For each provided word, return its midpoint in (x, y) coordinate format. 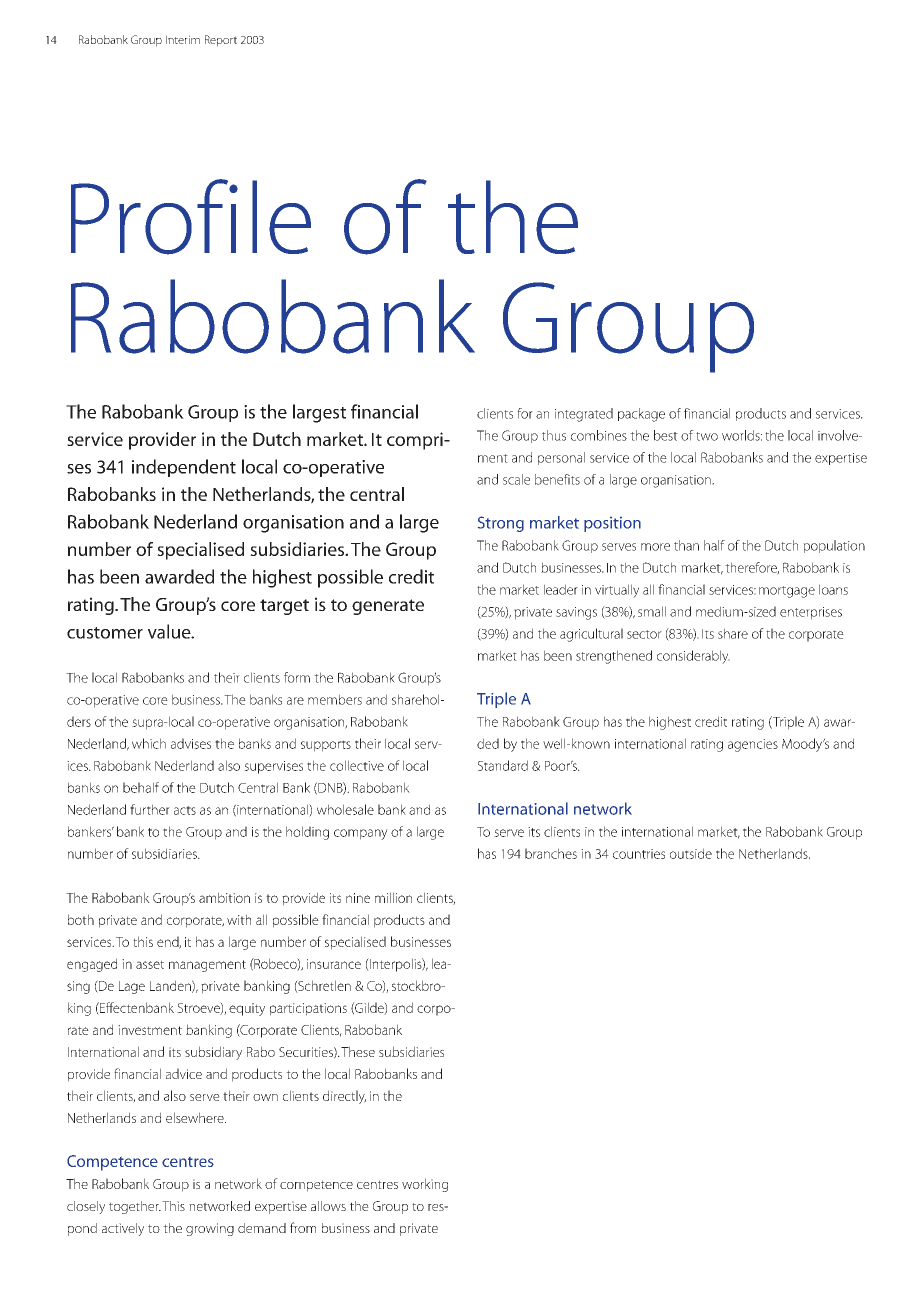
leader (561, 589)
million (393, 897)
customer (105, 633)
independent (184, 468)
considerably (693, 657)
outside (691, 853)
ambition (224, 897)
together (135, 1207)
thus (554, 435)
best (666, 435)
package (641, 415)
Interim (183, 39)
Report (221, 41)
